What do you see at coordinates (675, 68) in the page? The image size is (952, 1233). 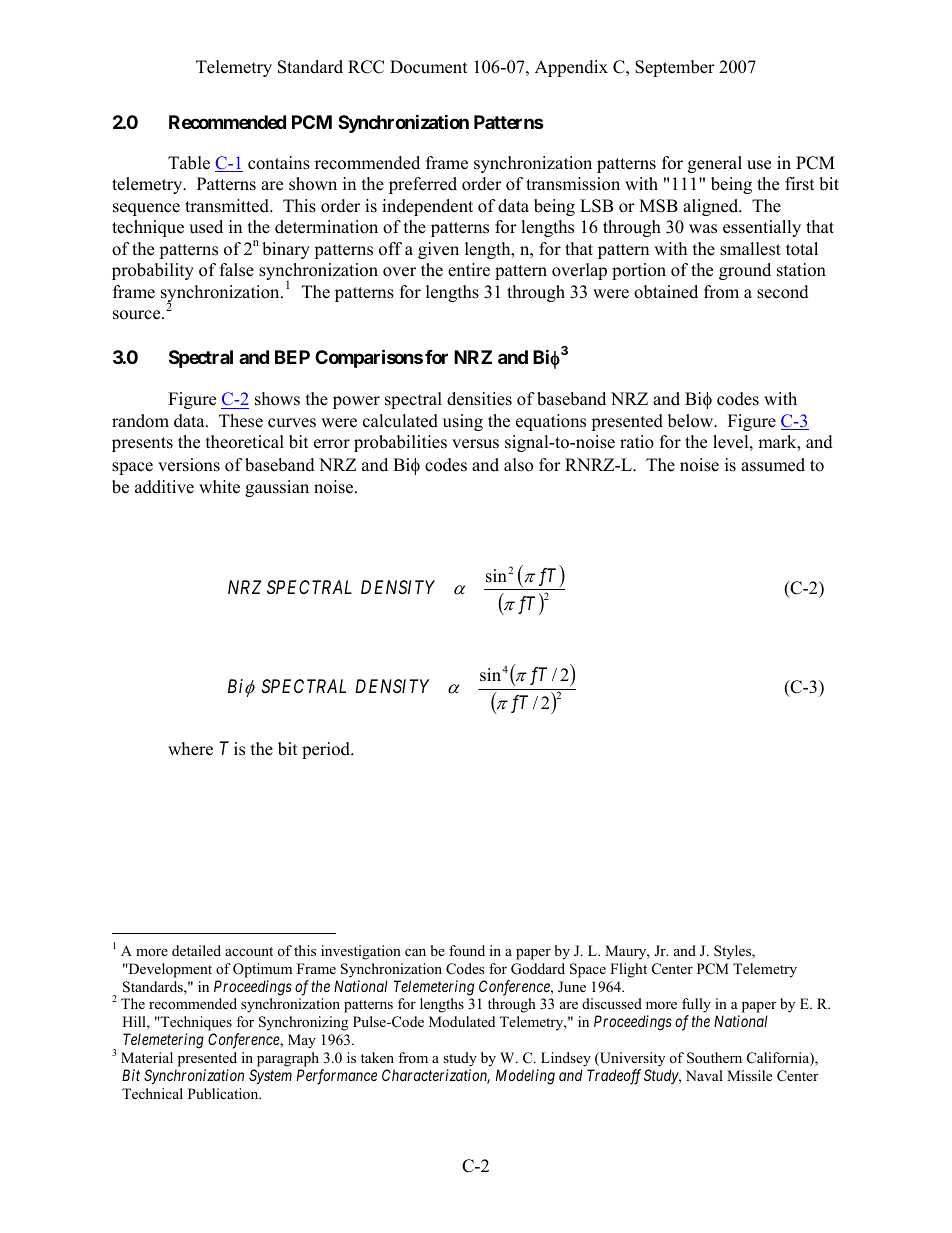 I see `September` at bounding box center [675, 68].
